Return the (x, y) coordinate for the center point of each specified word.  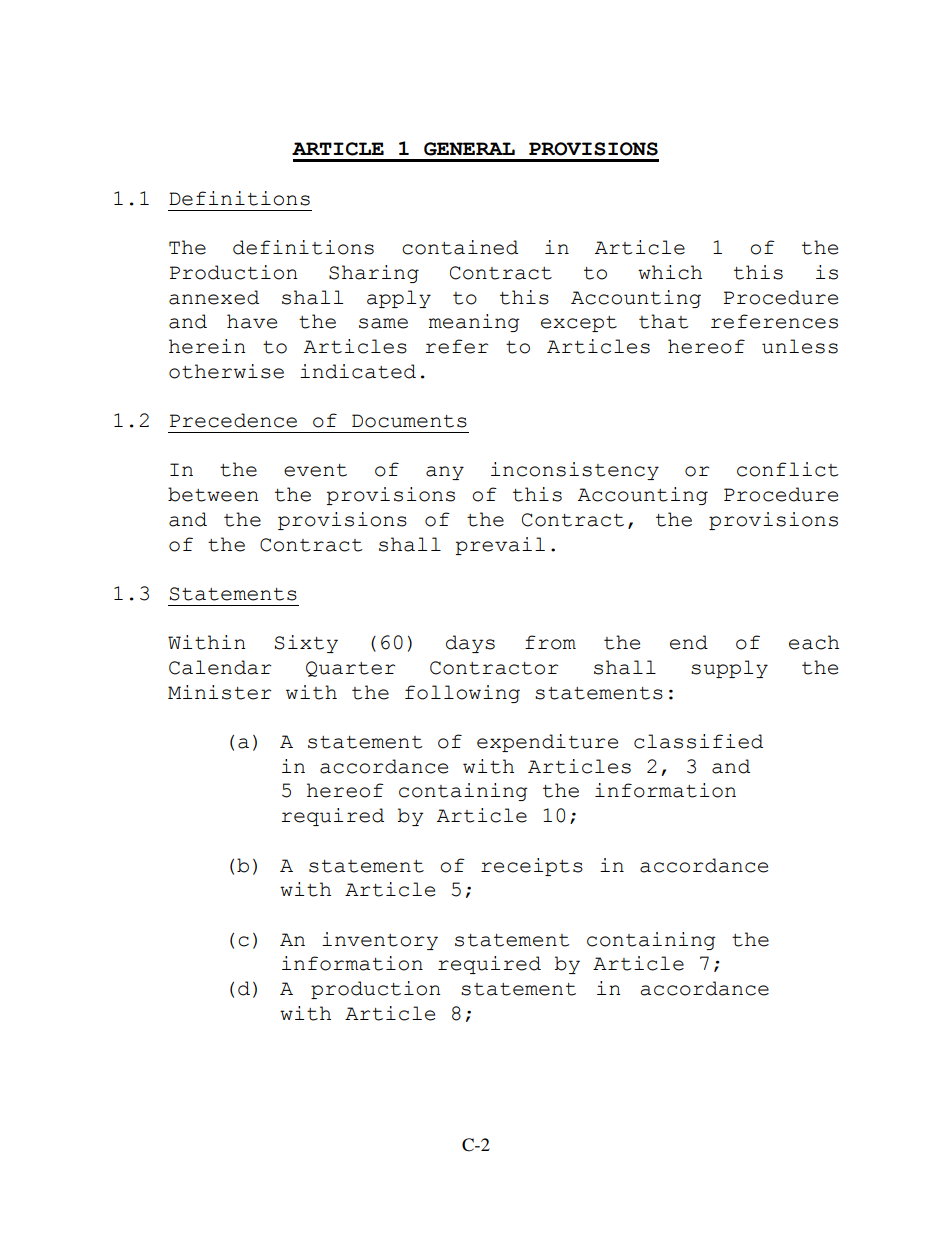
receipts (532, 867)
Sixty (306, 644)
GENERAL (469, 149)
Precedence (233, 420)
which (670, 272)
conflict (788, 469)
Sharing (374, 274)
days (470, 644)
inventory (380, 941)
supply (729, 669)
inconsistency (575, 471)
